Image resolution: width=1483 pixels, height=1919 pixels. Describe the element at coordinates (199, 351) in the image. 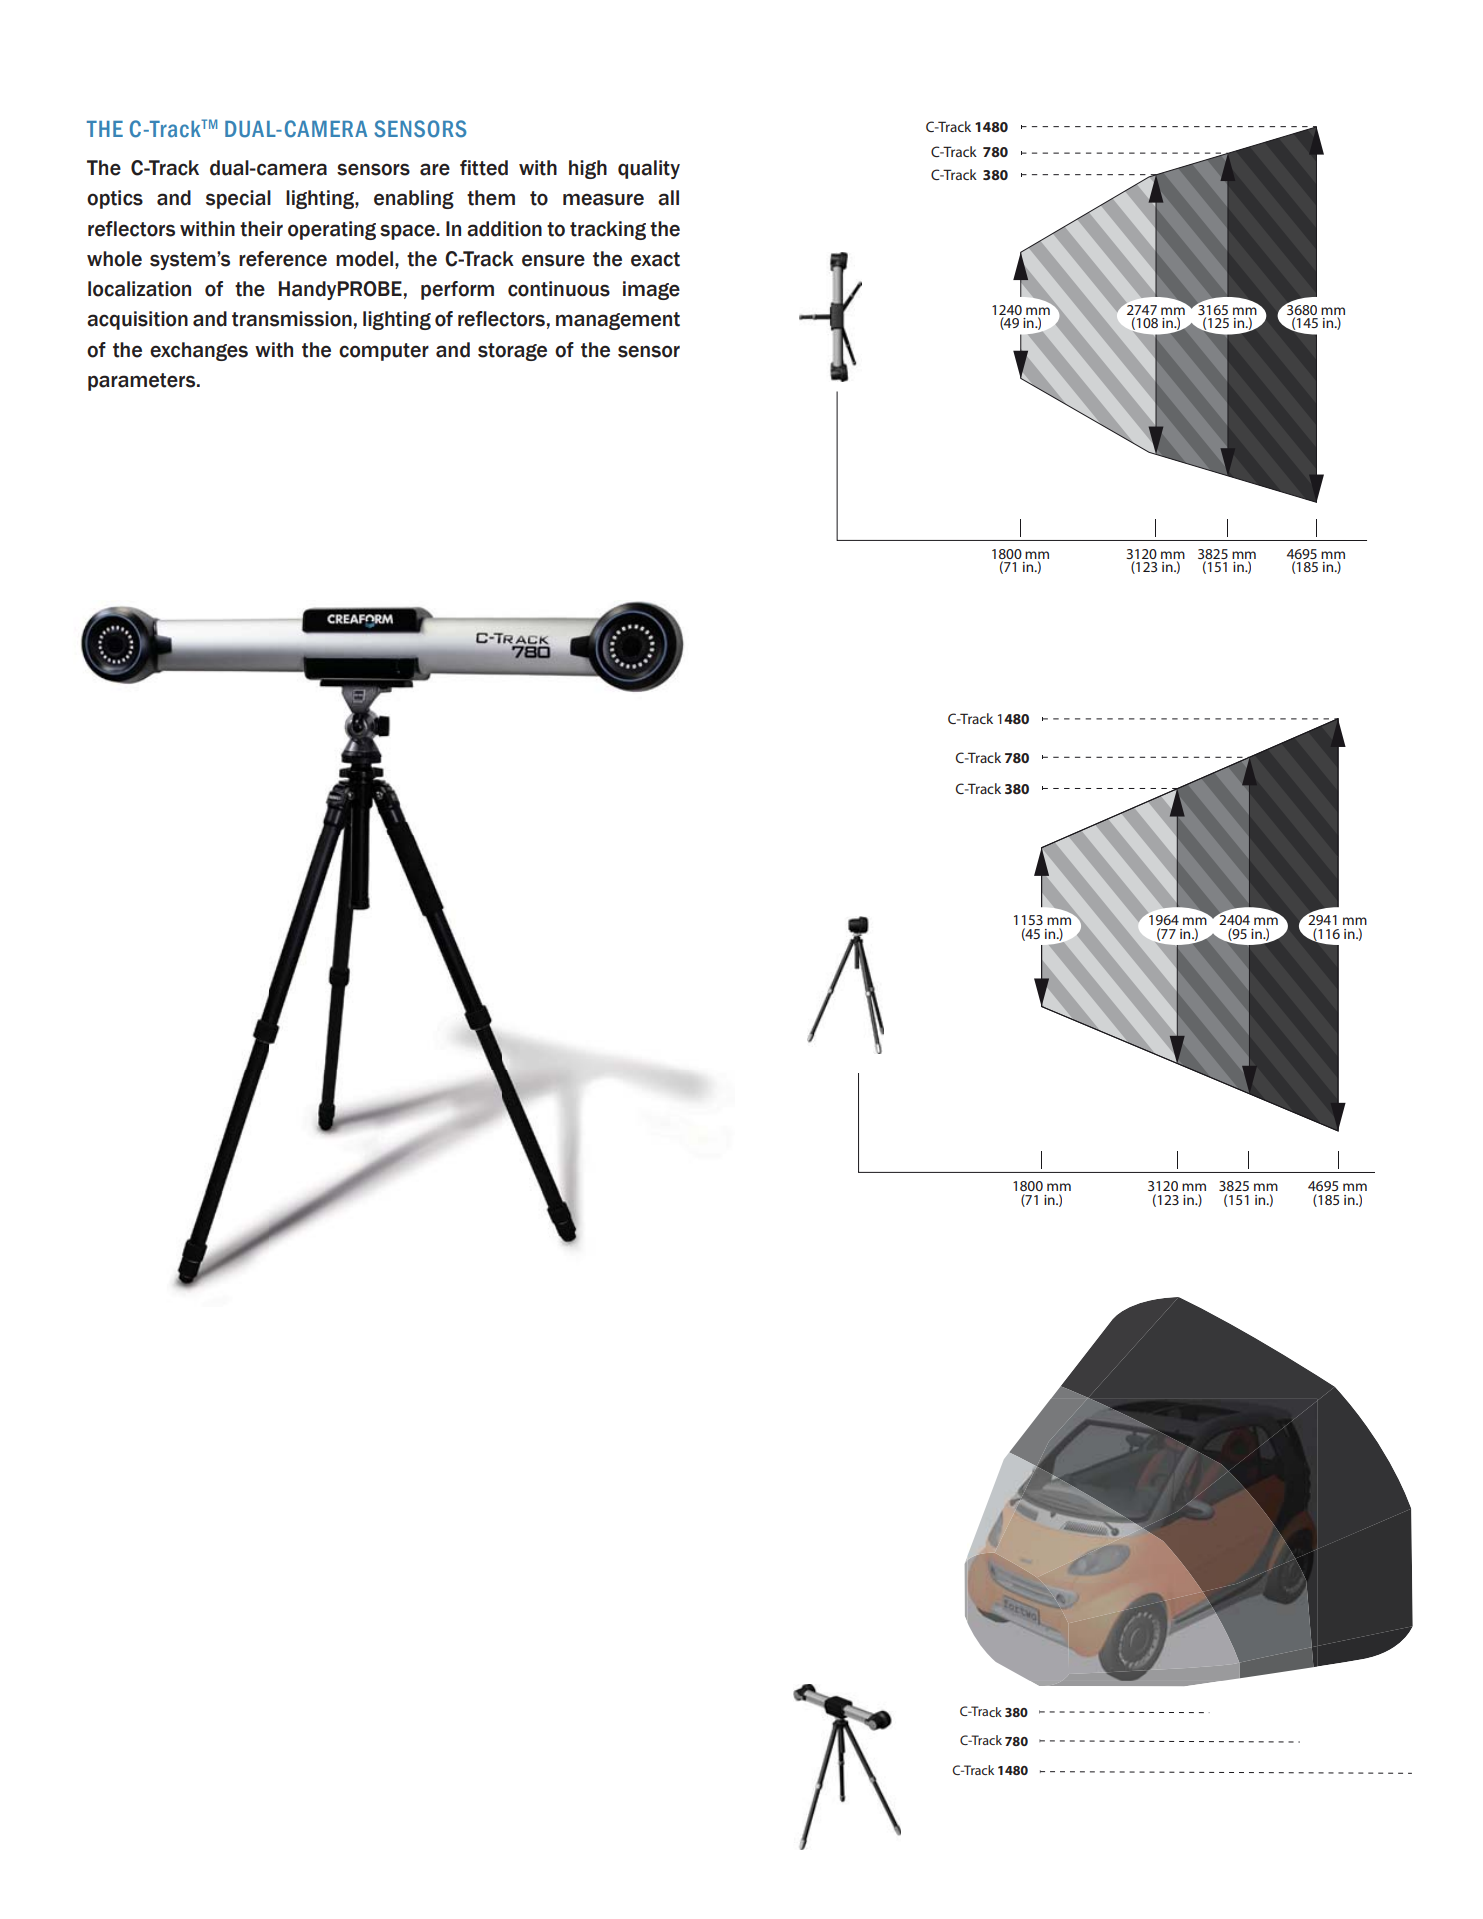

I see `exchanges` at that location.
